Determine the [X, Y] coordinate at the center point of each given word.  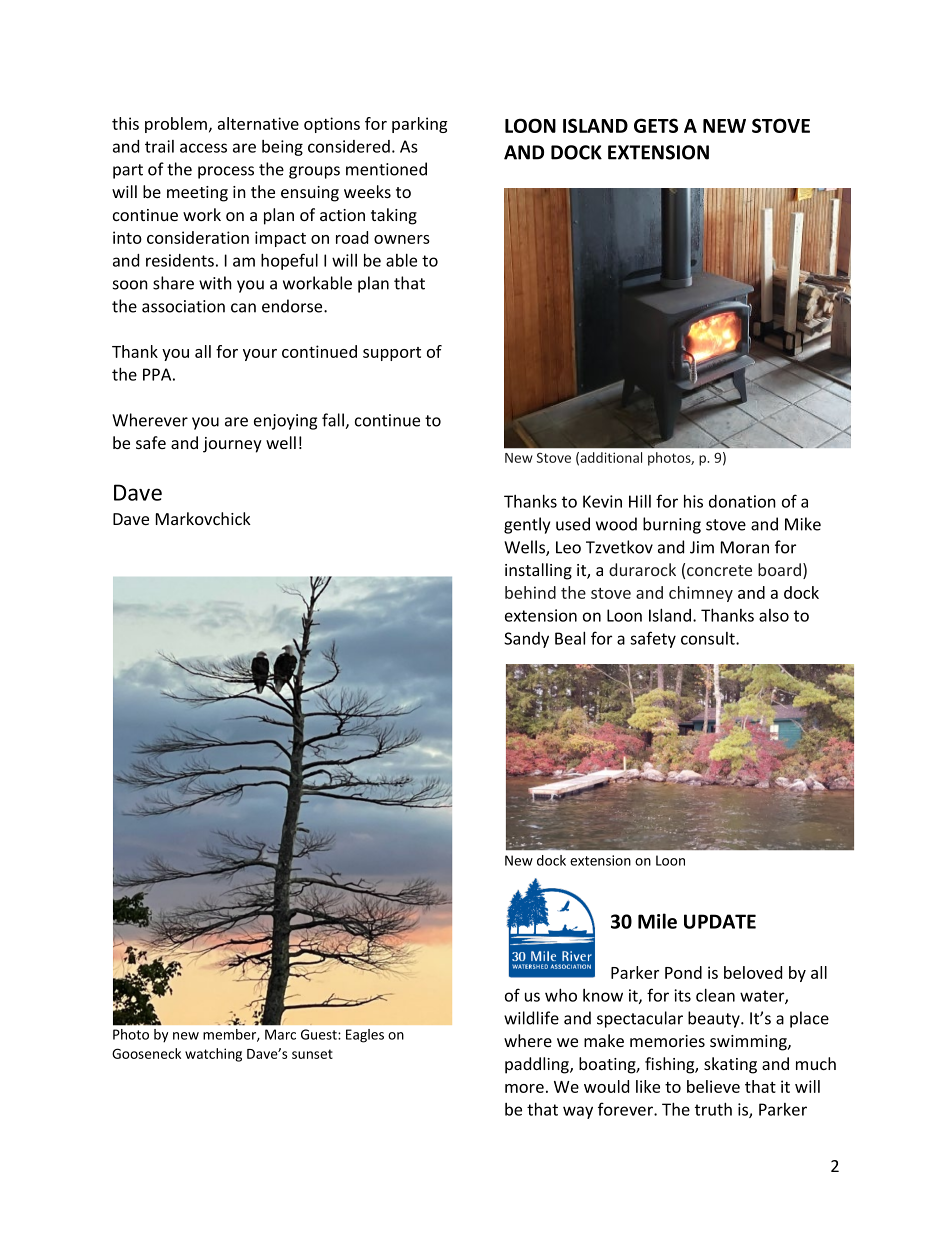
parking [420, 125]
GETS [656, 125]
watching [213, 1055]
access [203, 148]
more [524, 1088]
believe [713, 1086]
